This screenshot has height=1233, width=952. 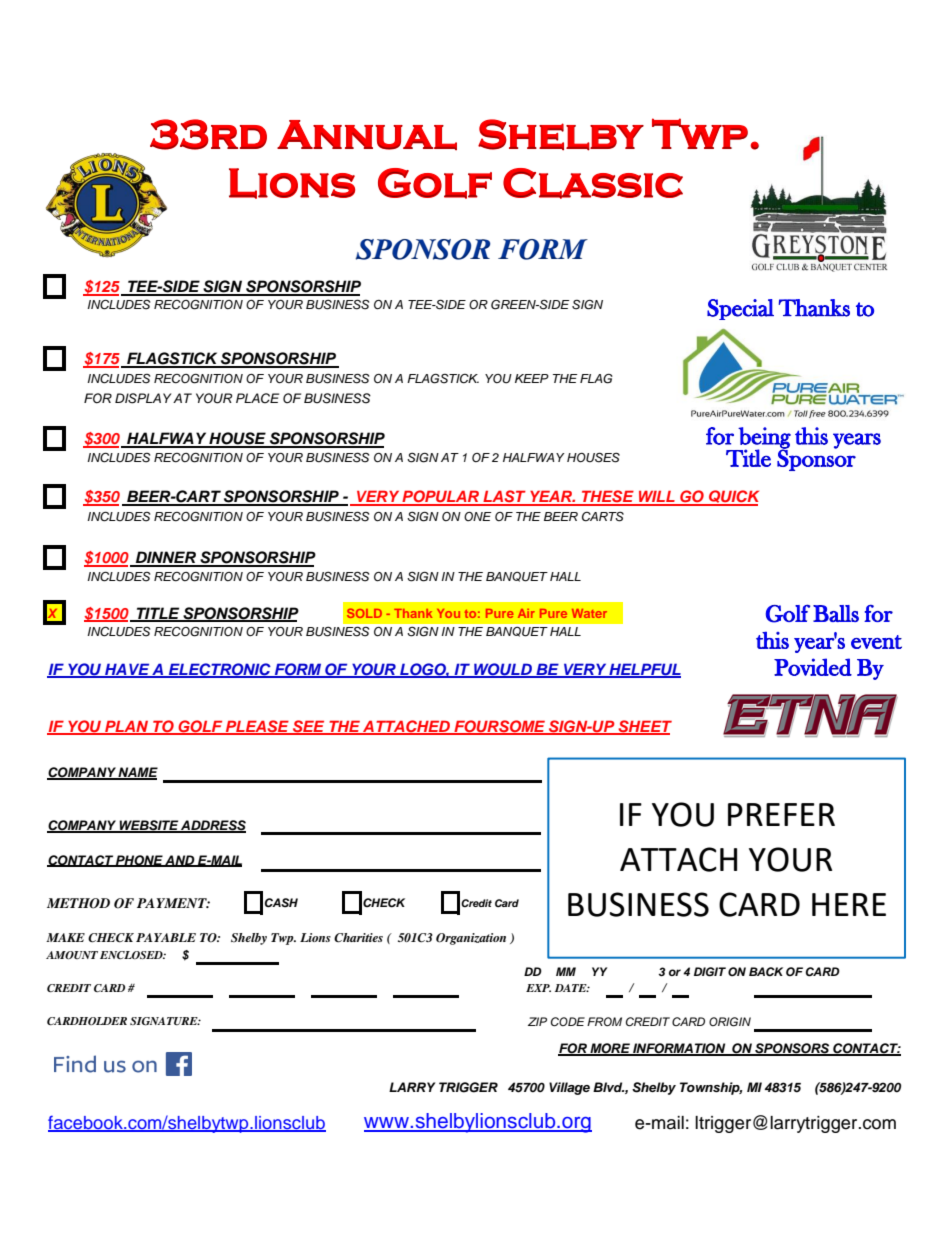 I want to click on Air, so click(x=526, y=613).
